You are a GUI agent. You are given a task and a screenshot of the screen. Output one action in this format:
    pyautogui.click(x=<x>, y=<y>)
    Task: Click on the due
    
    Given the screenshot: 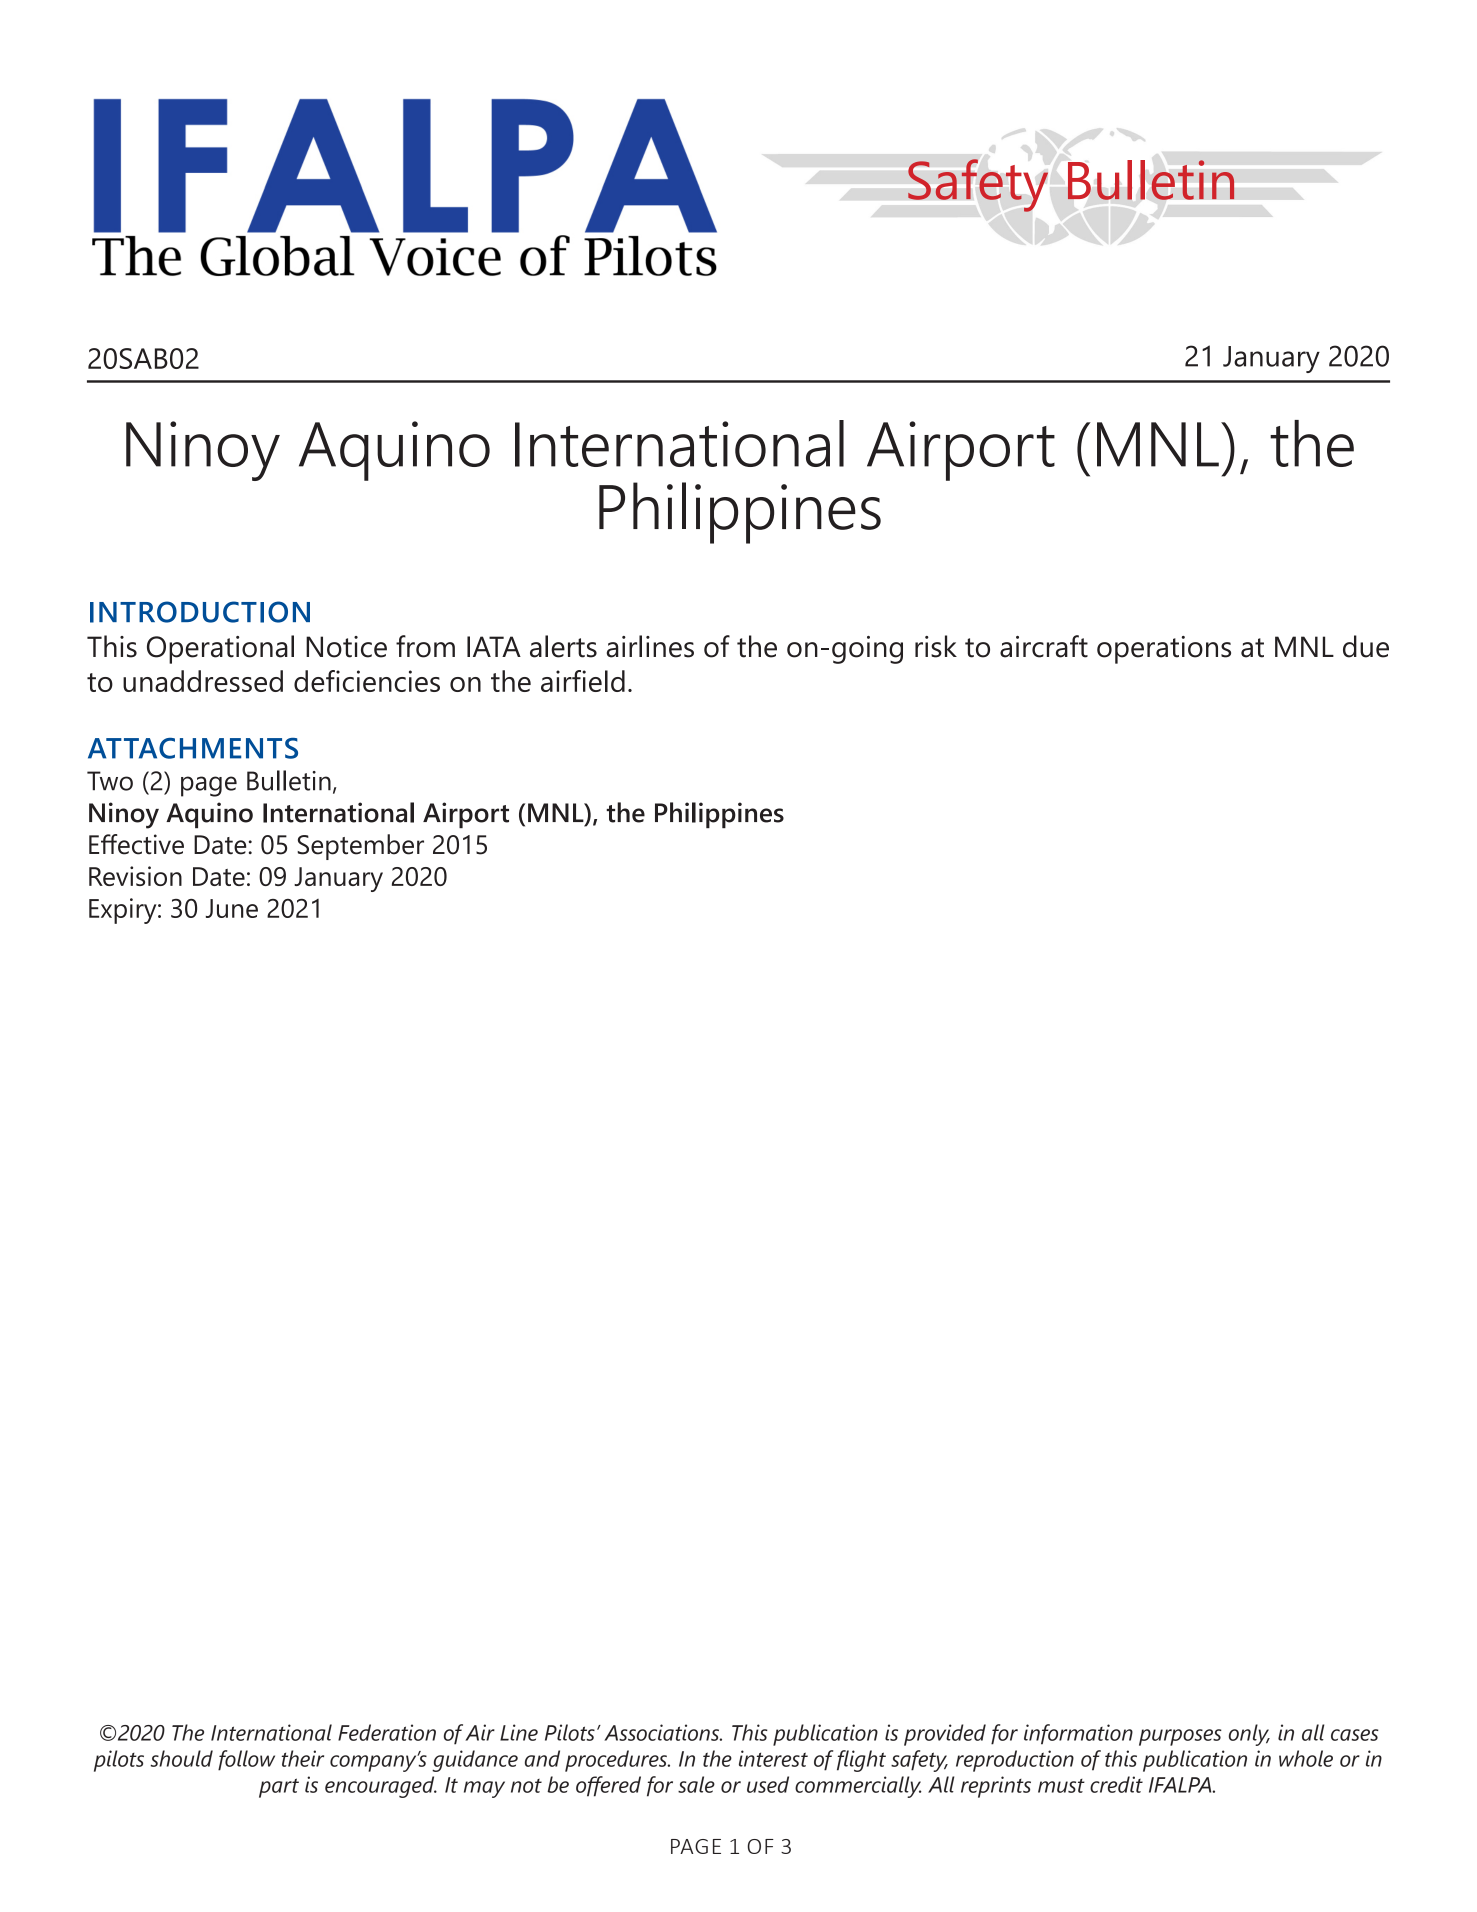 What is the action you would take?
    pyautogui.click(x=1366, y=646)
